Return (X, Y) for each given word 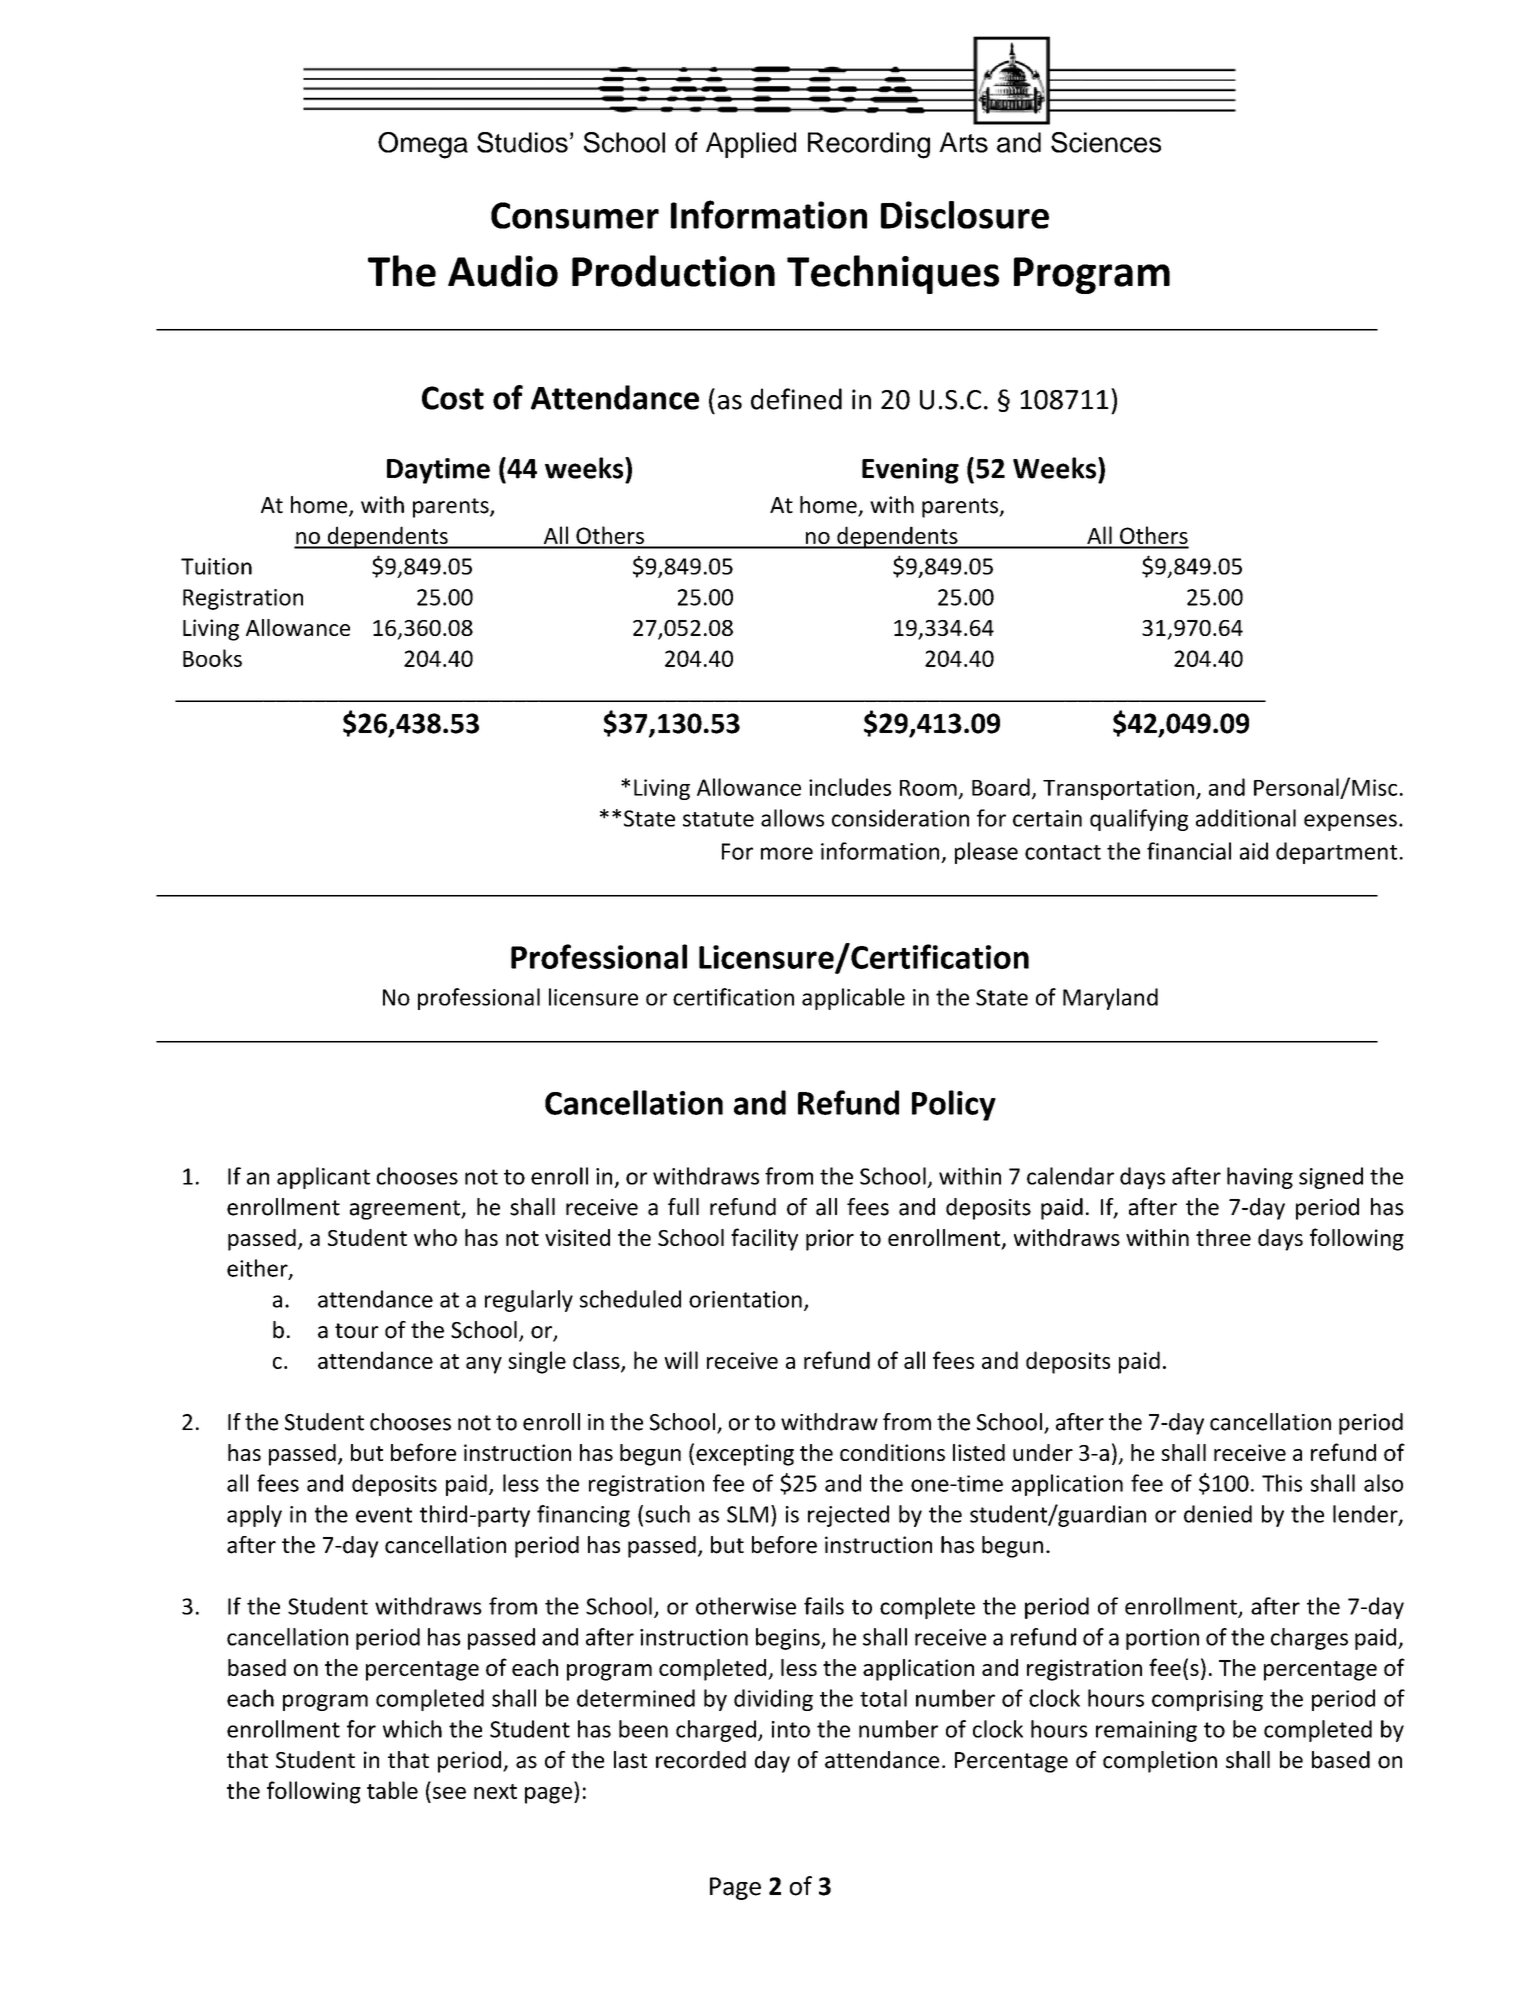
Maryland (1110, 999)
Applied (751, 145)
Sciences (1106, 142)
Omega (423, 145)
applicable (853, 999)
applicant (323, 1178)
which (412, 1729)
